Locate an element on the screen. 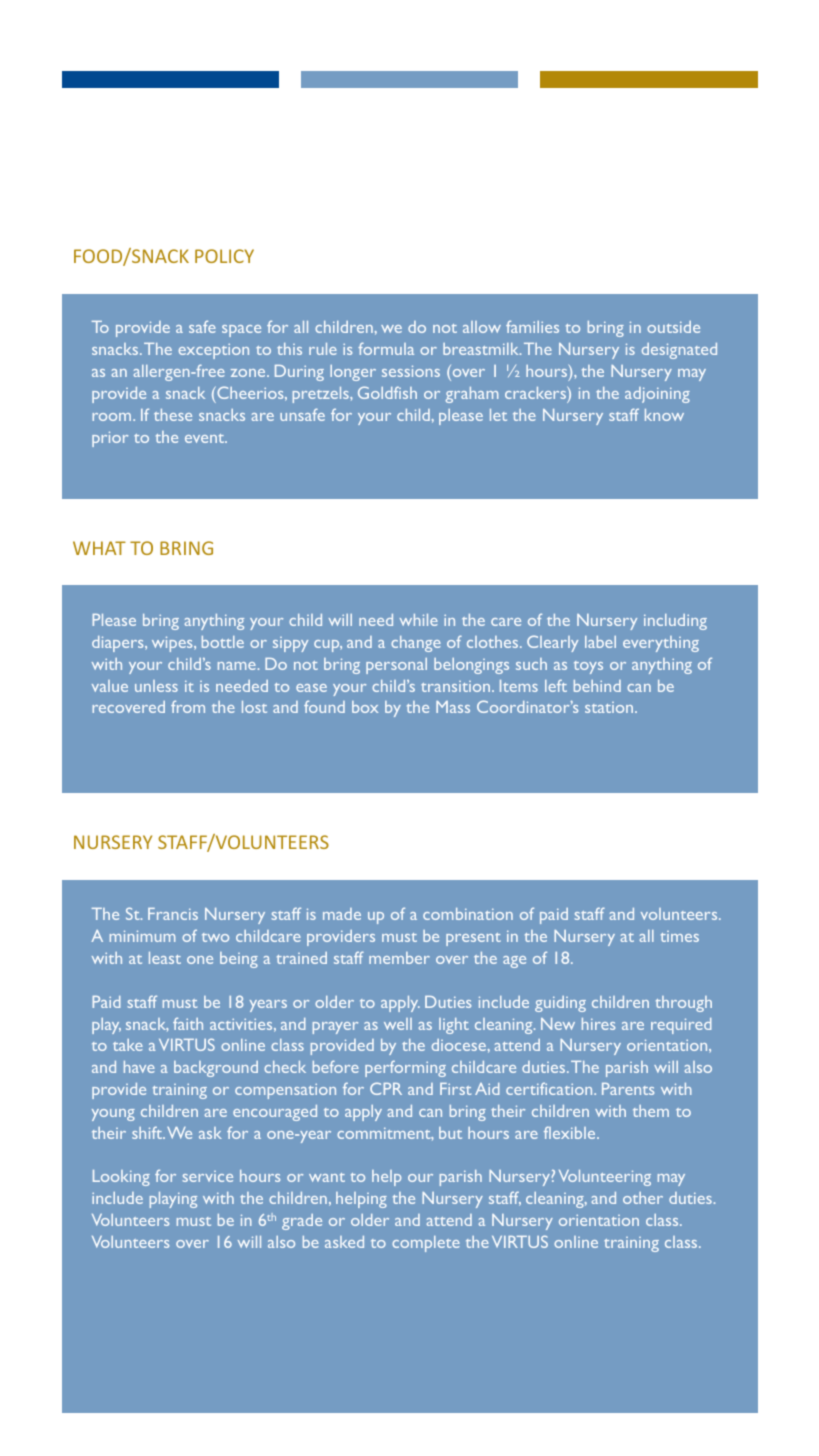 This screenshot has width=819, height=1456. box is located at coordinates (365, 707).
